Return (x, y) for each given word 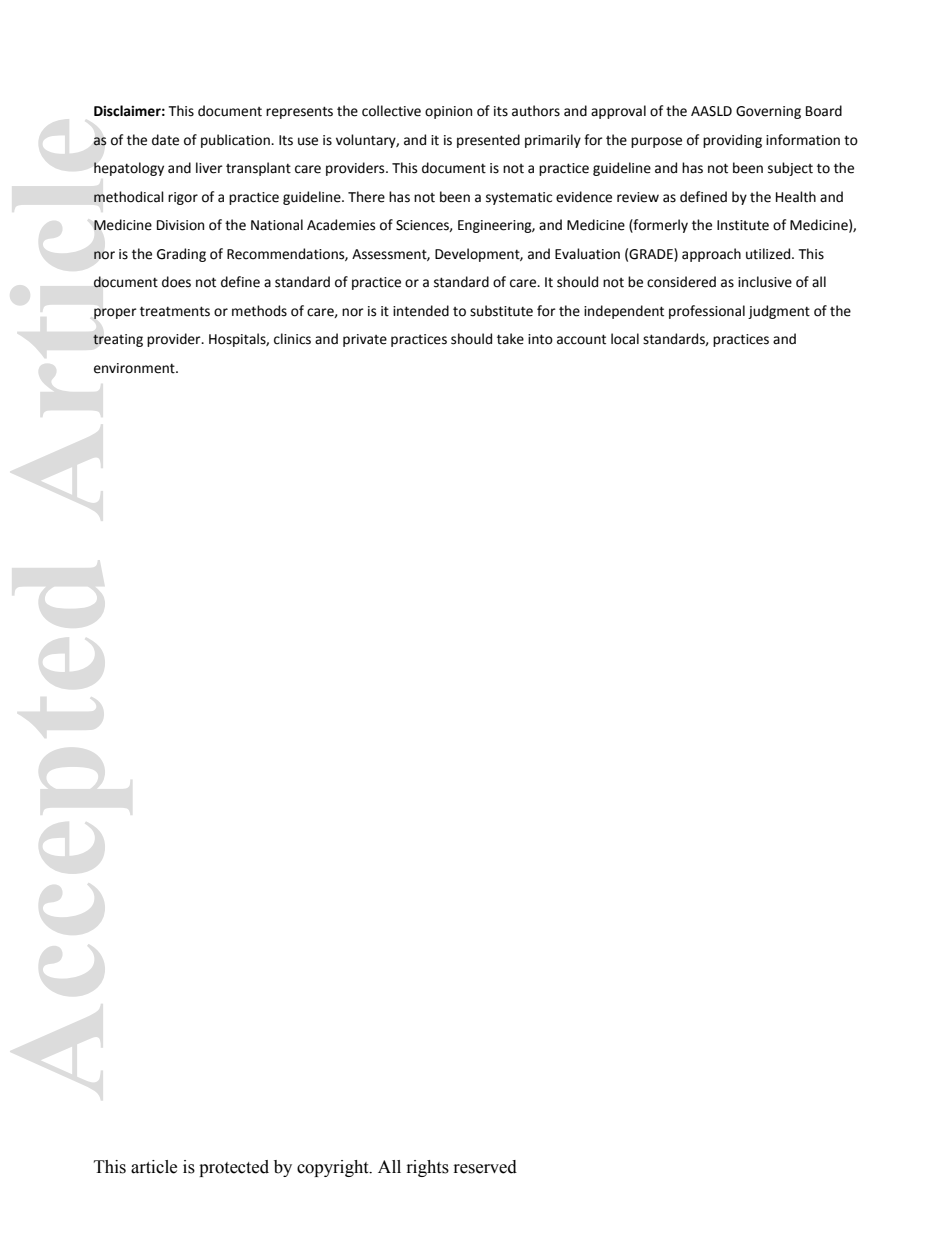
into (540, 339)
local (625, 339)
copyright (334, 1168)
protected (234, 1168)
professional (707, 312)
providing (732, 141)
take (510, 339)
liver (209, 168)
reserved (485, 1167)
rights (428, 1168)
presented (488, 141)
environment (135, 368)
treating (118, 340)
